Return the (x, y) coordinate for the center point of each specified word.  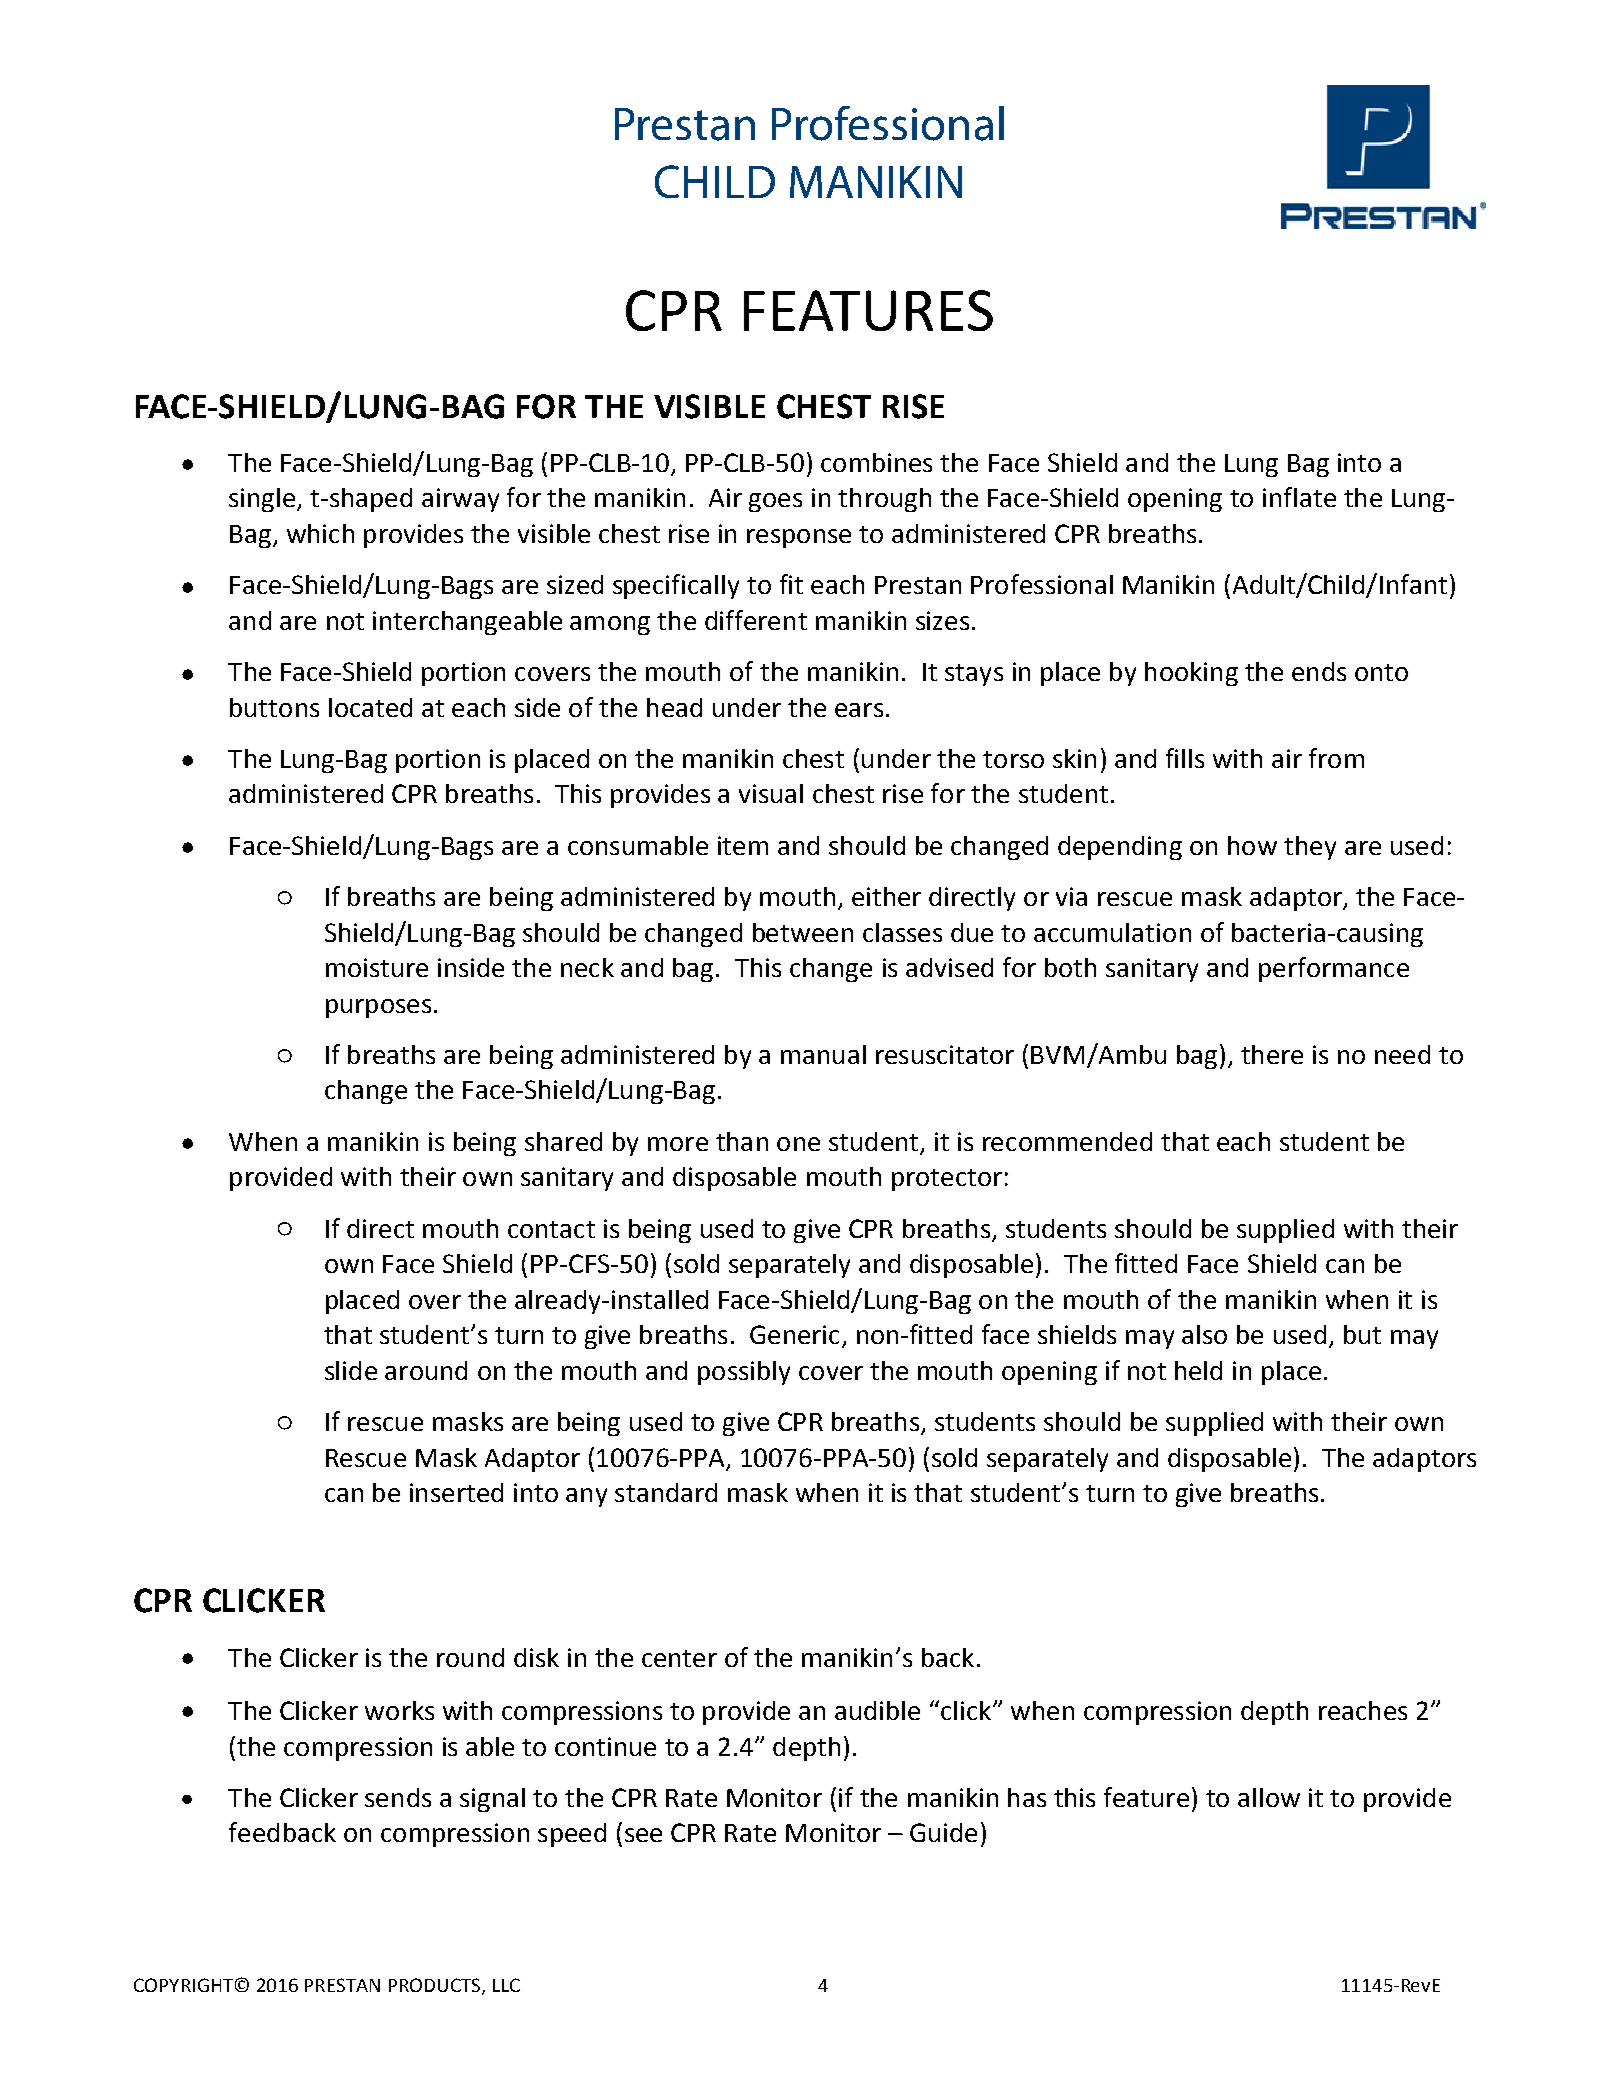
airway (460, 500)
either (886, 896)
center (679, 1658)
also (1204, 1334)
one (798, 1144)
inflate (1299, 497)
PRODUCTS (436, 1986)
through (884, 500)
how (1252, 845)
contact (551, 1229)
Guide (943, 1832)
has (1027, 1797)
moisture (377, 967)
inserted (456, 1492)
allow (1269, 1797)
